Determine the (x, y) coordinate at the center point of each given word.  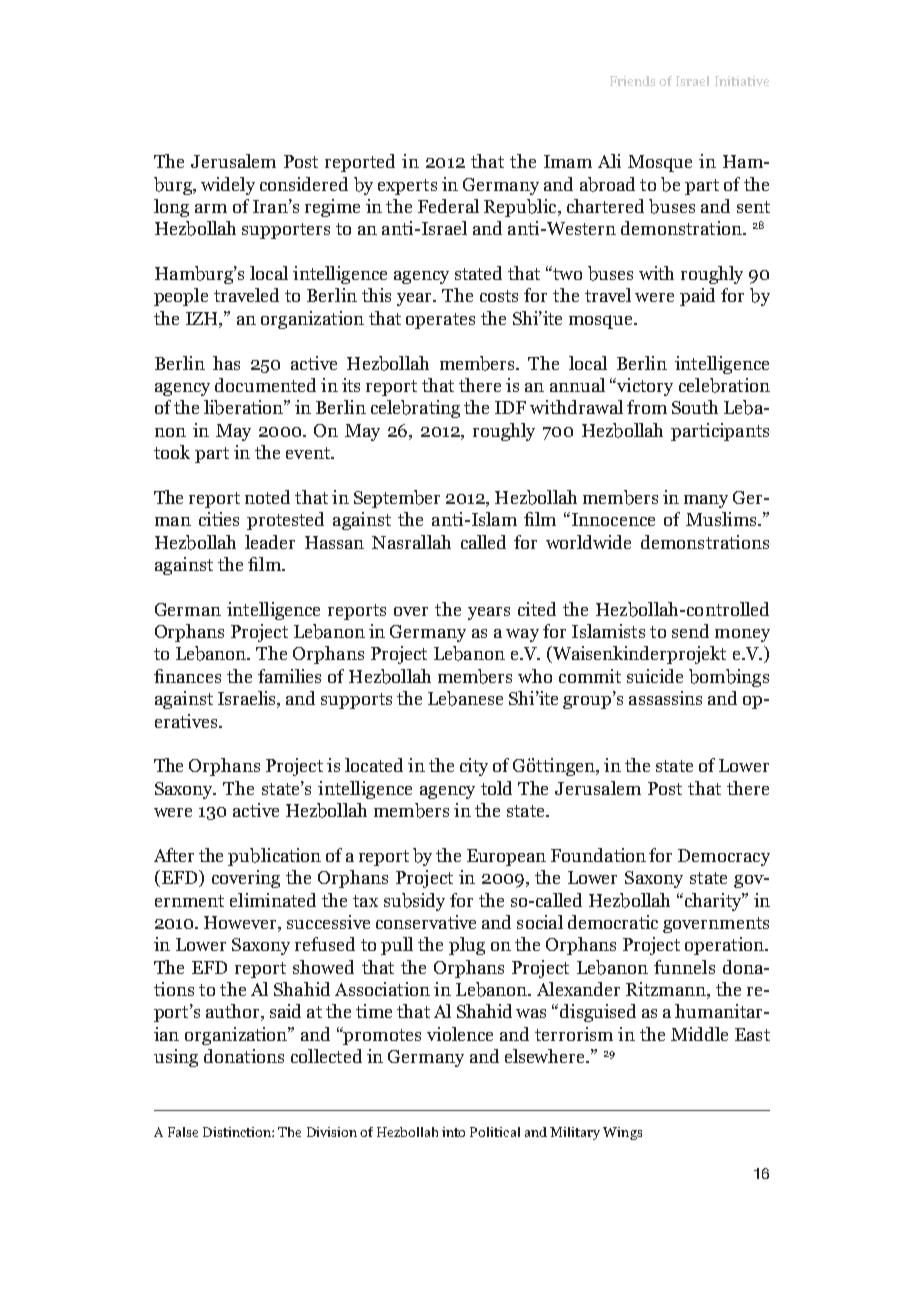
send (690, 631)
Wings (622, 1133)
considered (304, 184)
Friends (632, 81)
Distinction (238, 1132)
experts (407, 187)
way (522, 635)
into (453, 1132)
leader (270, 542)
